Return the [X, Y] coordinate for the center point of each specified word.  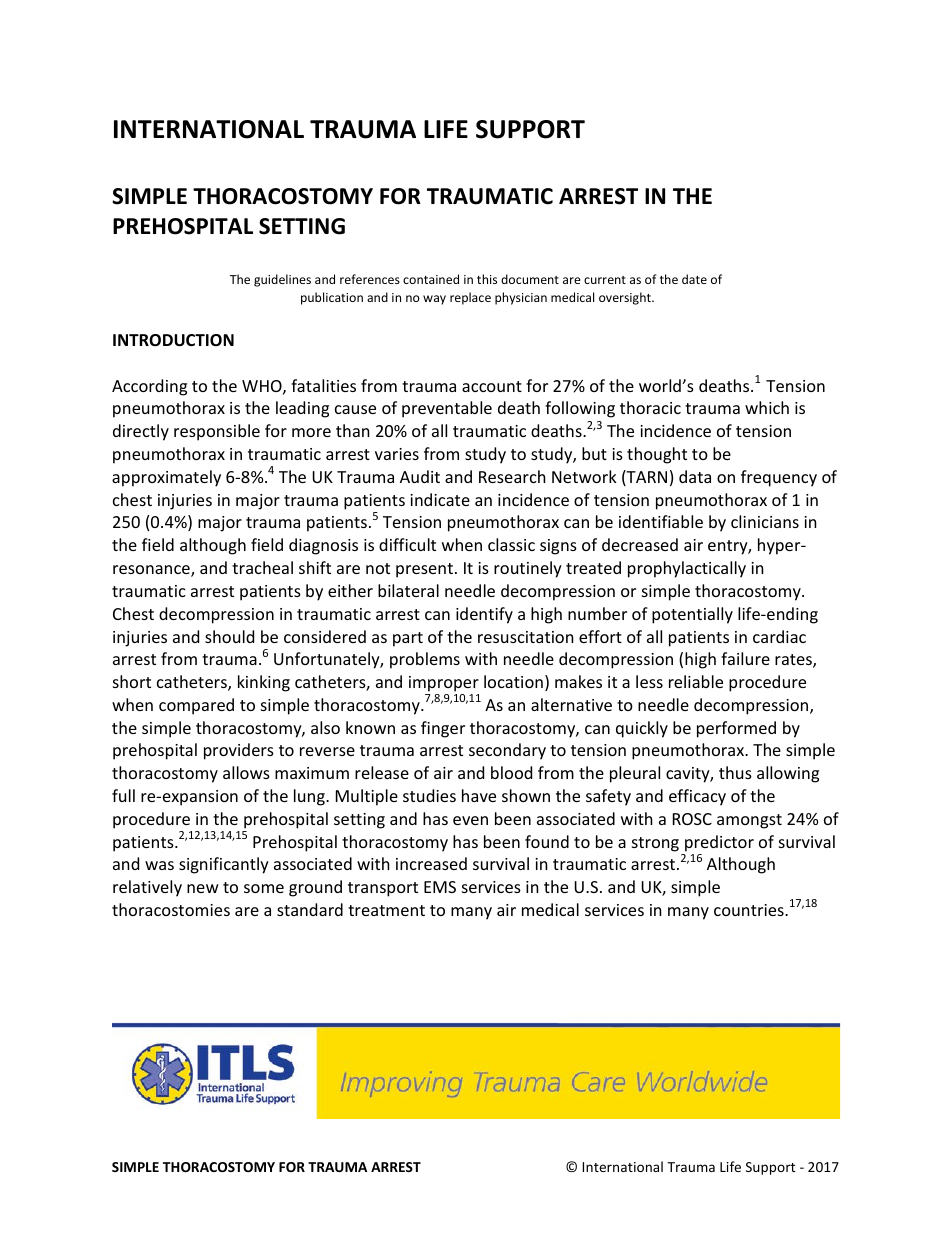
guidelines [282, 280]
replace [470, 298]
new [203, 888]
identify [484, 615]
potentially [692, 615]
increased [431, 863]
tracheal [262, 567]
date [694, 279]
